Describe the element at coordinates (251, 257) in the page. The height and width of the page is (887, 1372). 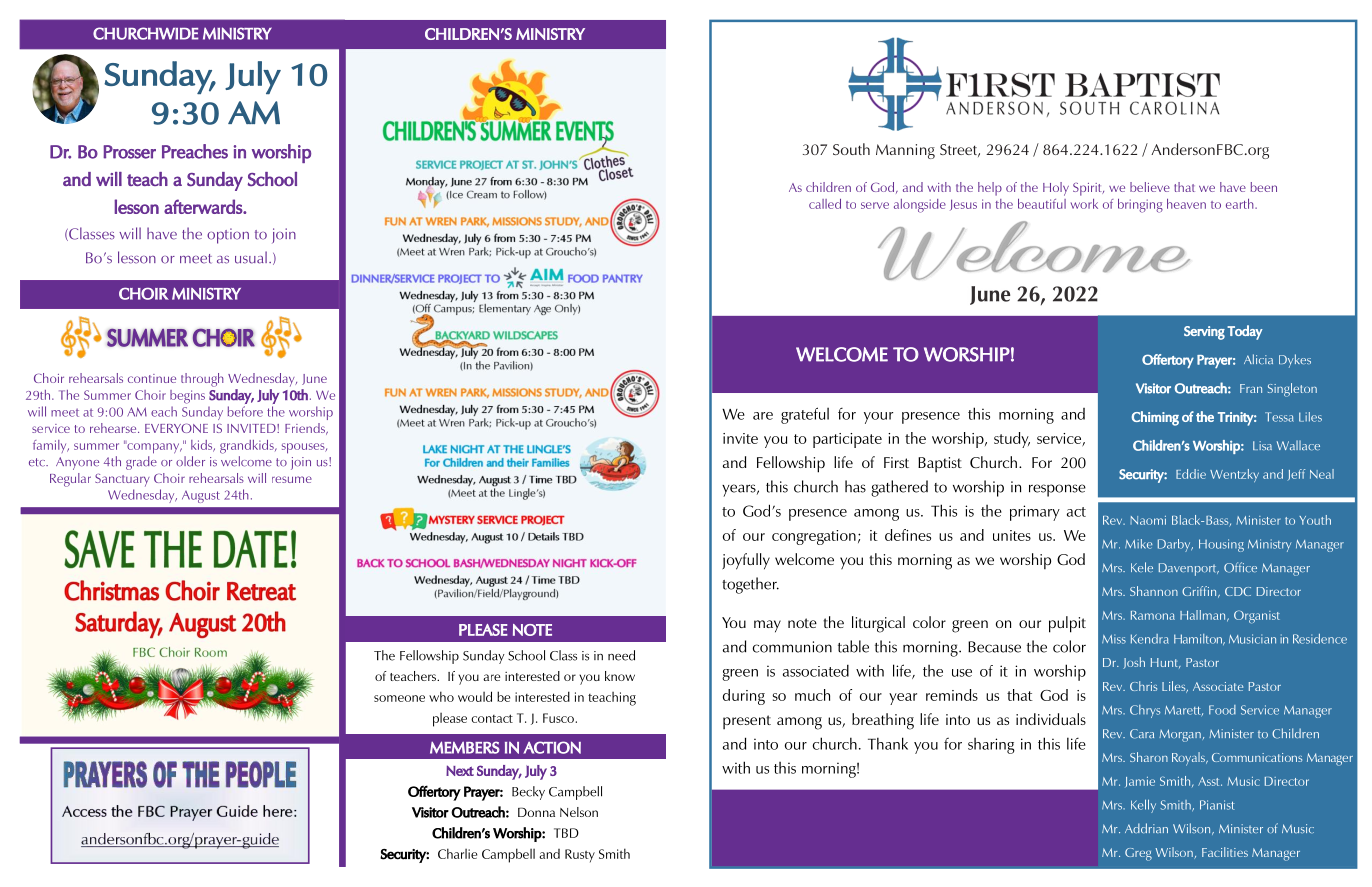
I see `usual` at that location.
